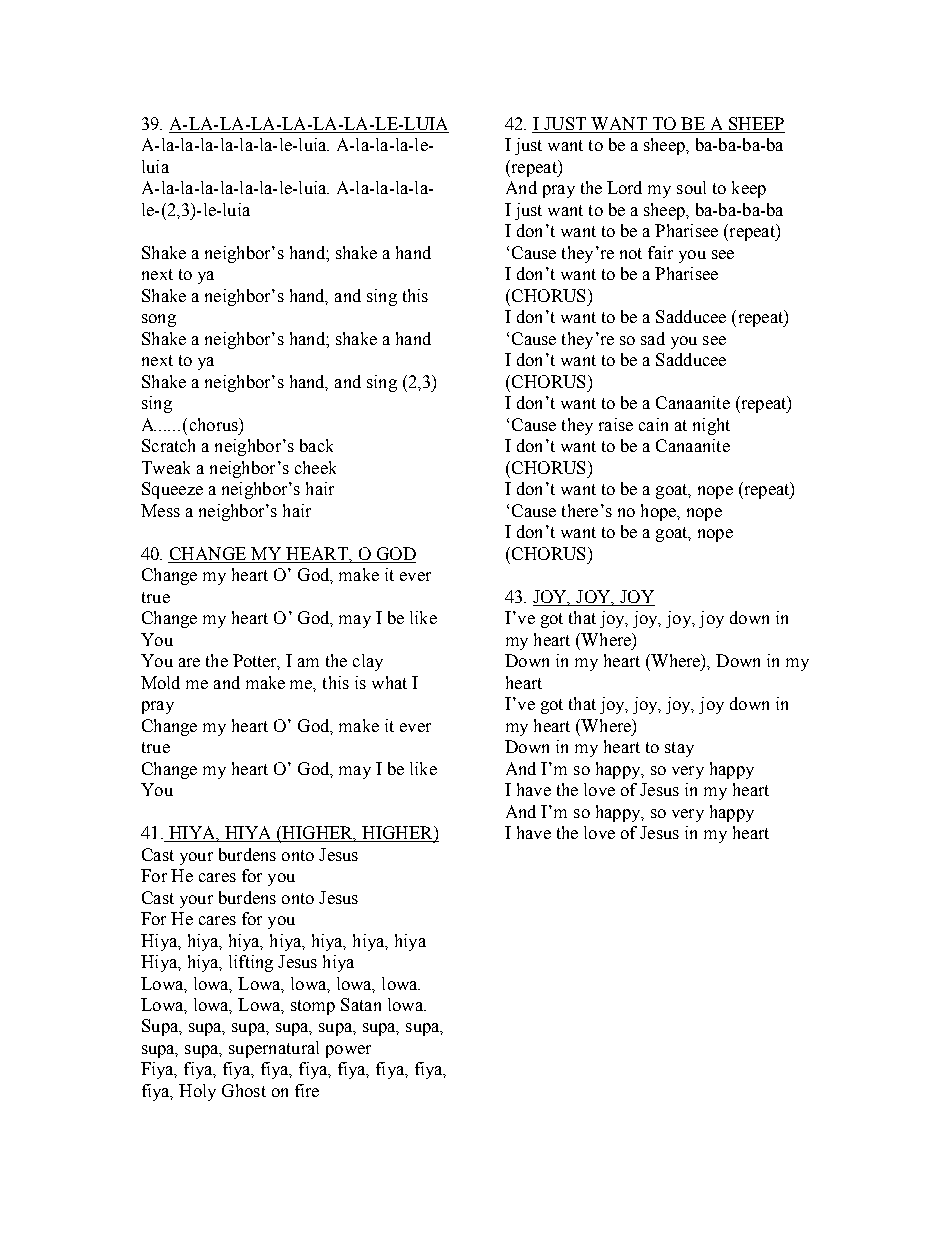 This page has height=1233, width=952. Describe the element at coordinates (256, 662) in the page. I see `Potter` at that location.
